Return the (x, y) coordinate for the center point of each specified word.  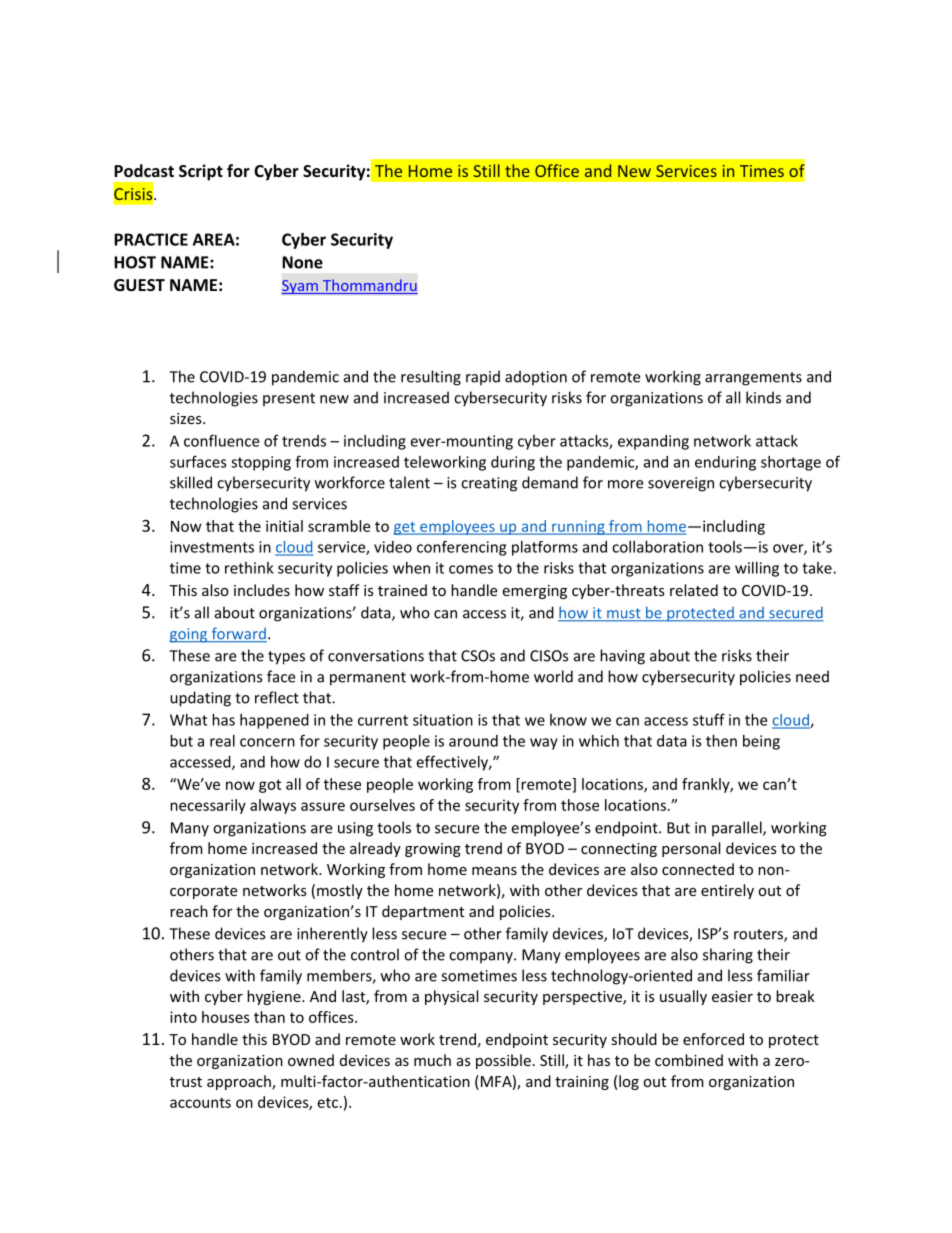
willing (757, 569)
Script (201, 172)
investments (212, 547)
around (473, 741)
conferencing (461, 548)
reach (189, 911)
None (302, 262)
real (222, 741)
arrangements (753, 379)
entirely (727, 891)
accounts (200, 1102)
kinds (763, 397)
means (494, 871)
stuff (709, 719)
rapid (483, 378)
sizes (187, 418)
